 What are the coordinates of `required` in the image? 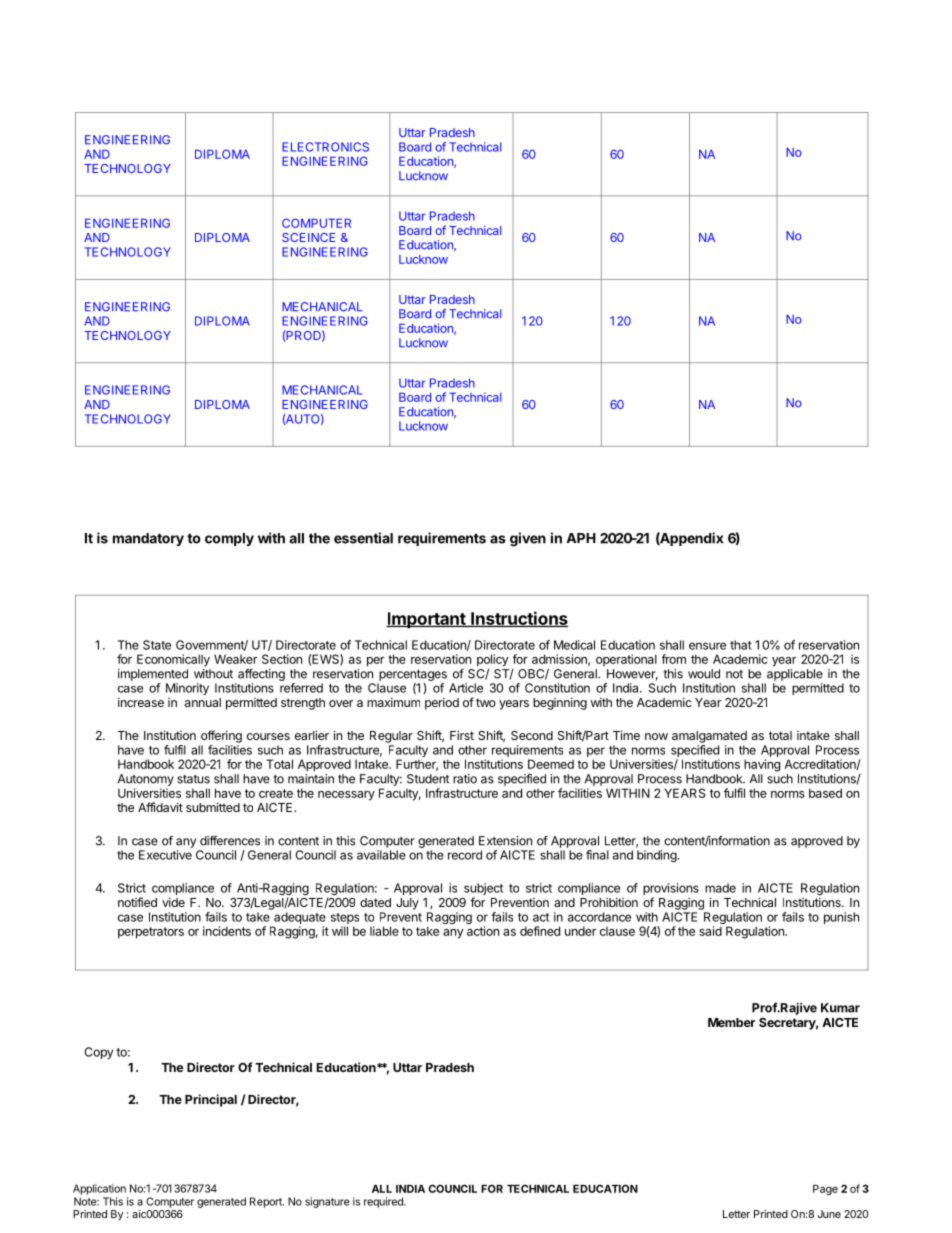 It's located at (384, 1202).
